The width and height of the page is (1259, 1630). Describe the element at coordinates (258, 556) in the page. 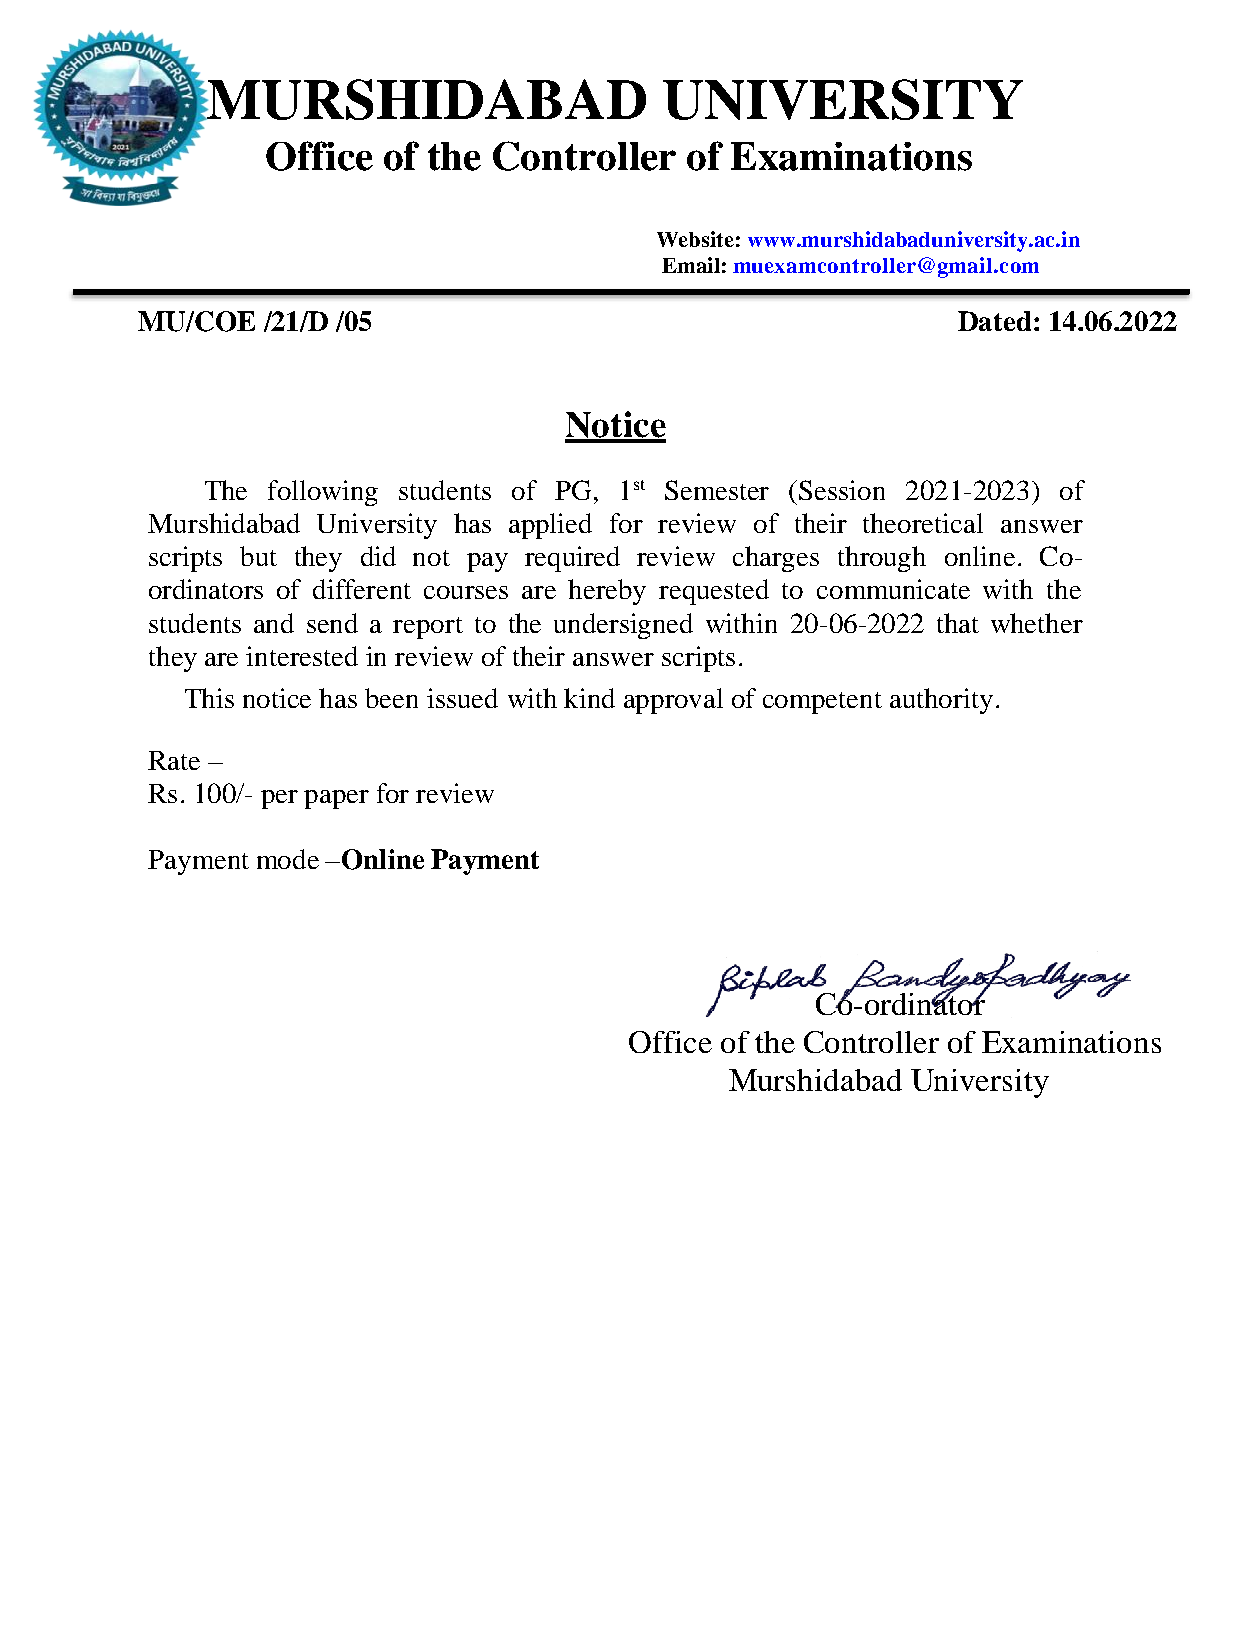

I see `but` at that location.
